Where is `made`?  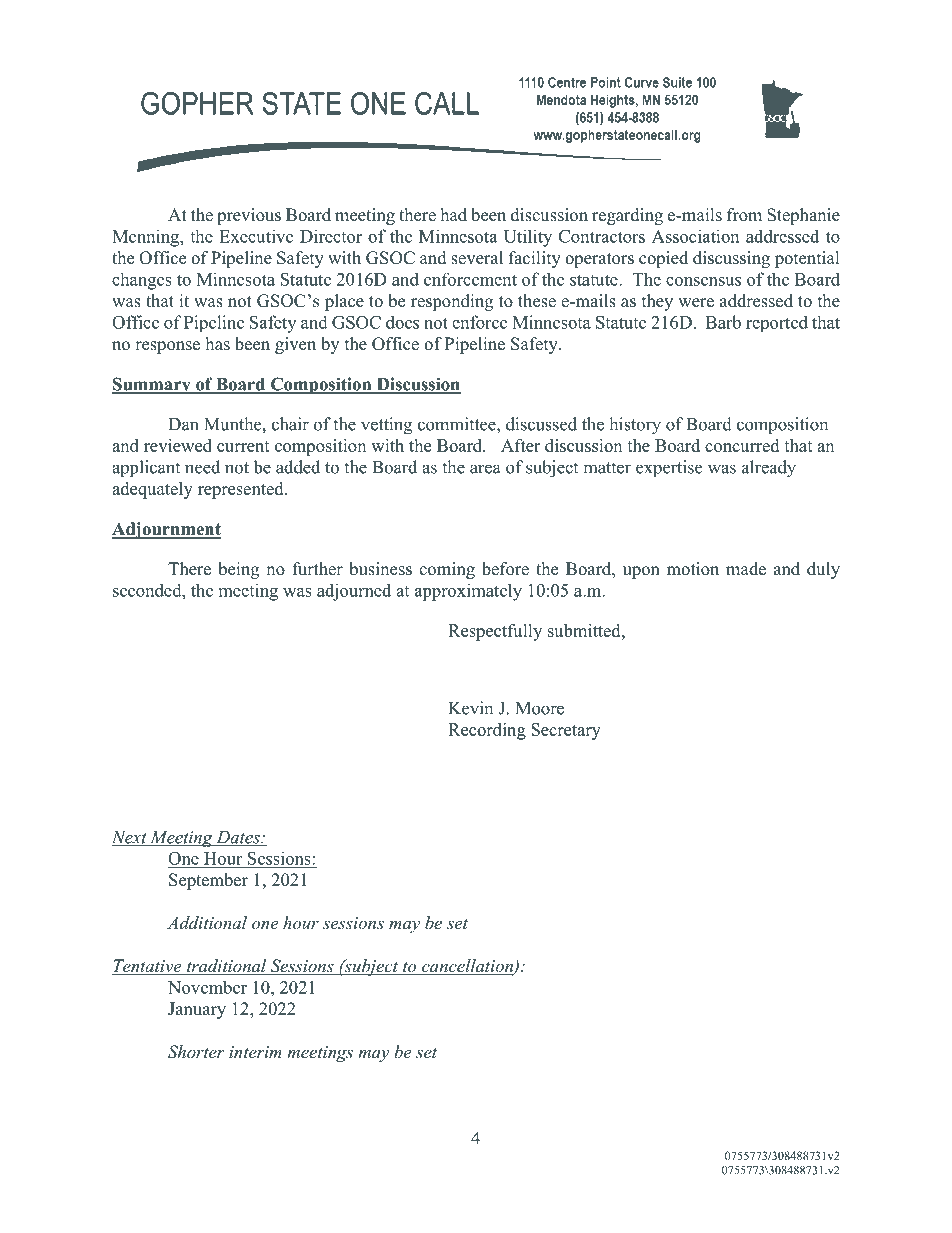
made is located at coordinates (746, 569).
